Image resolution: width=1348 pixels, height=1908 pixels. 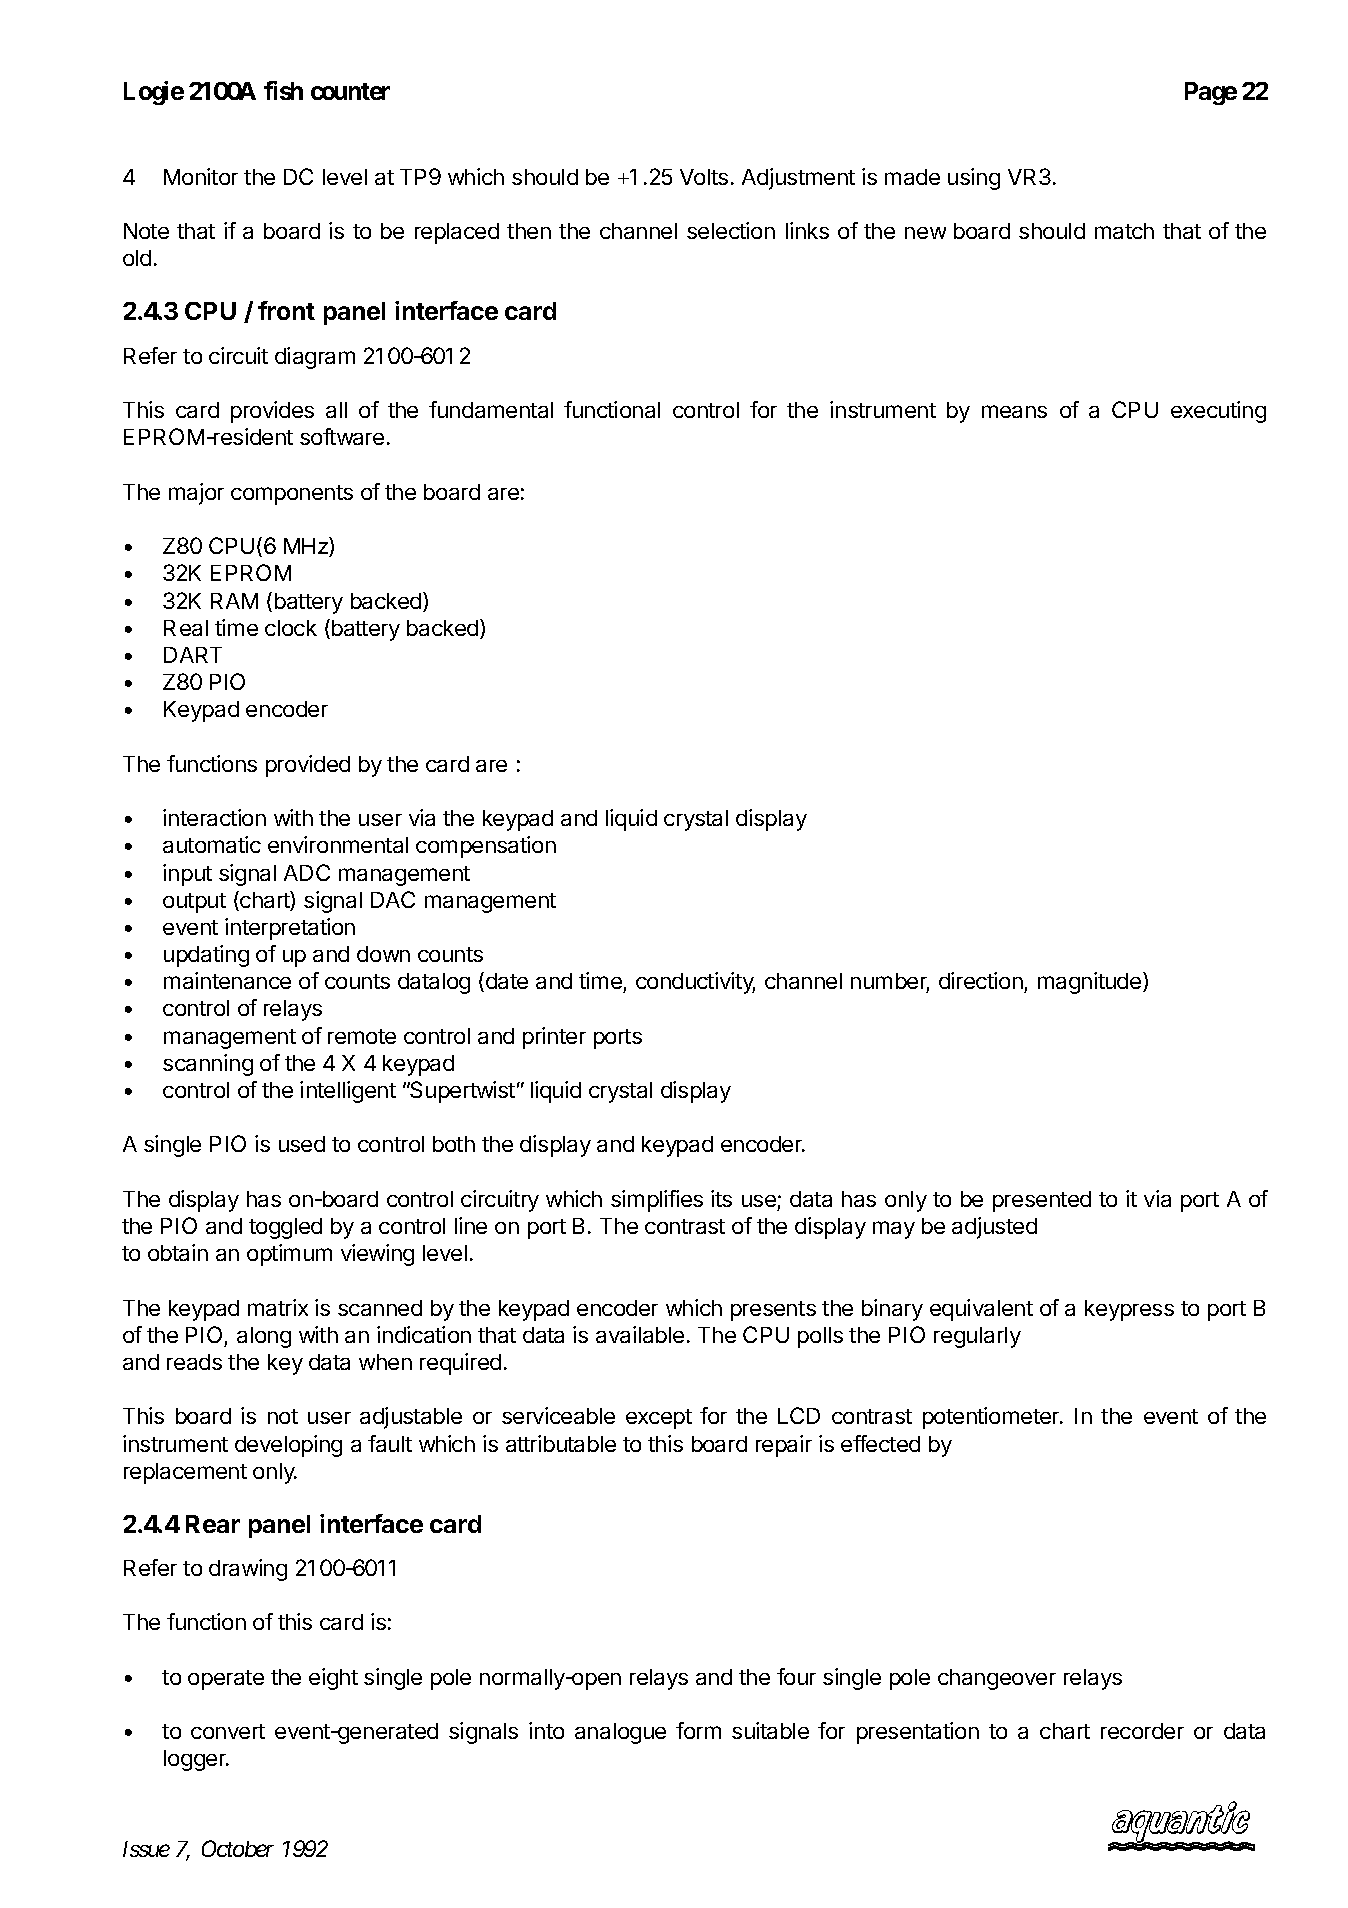 What do you see at coordinates (704, 177) in the page?
I see `Volts` at bounding box center [704, 177].
